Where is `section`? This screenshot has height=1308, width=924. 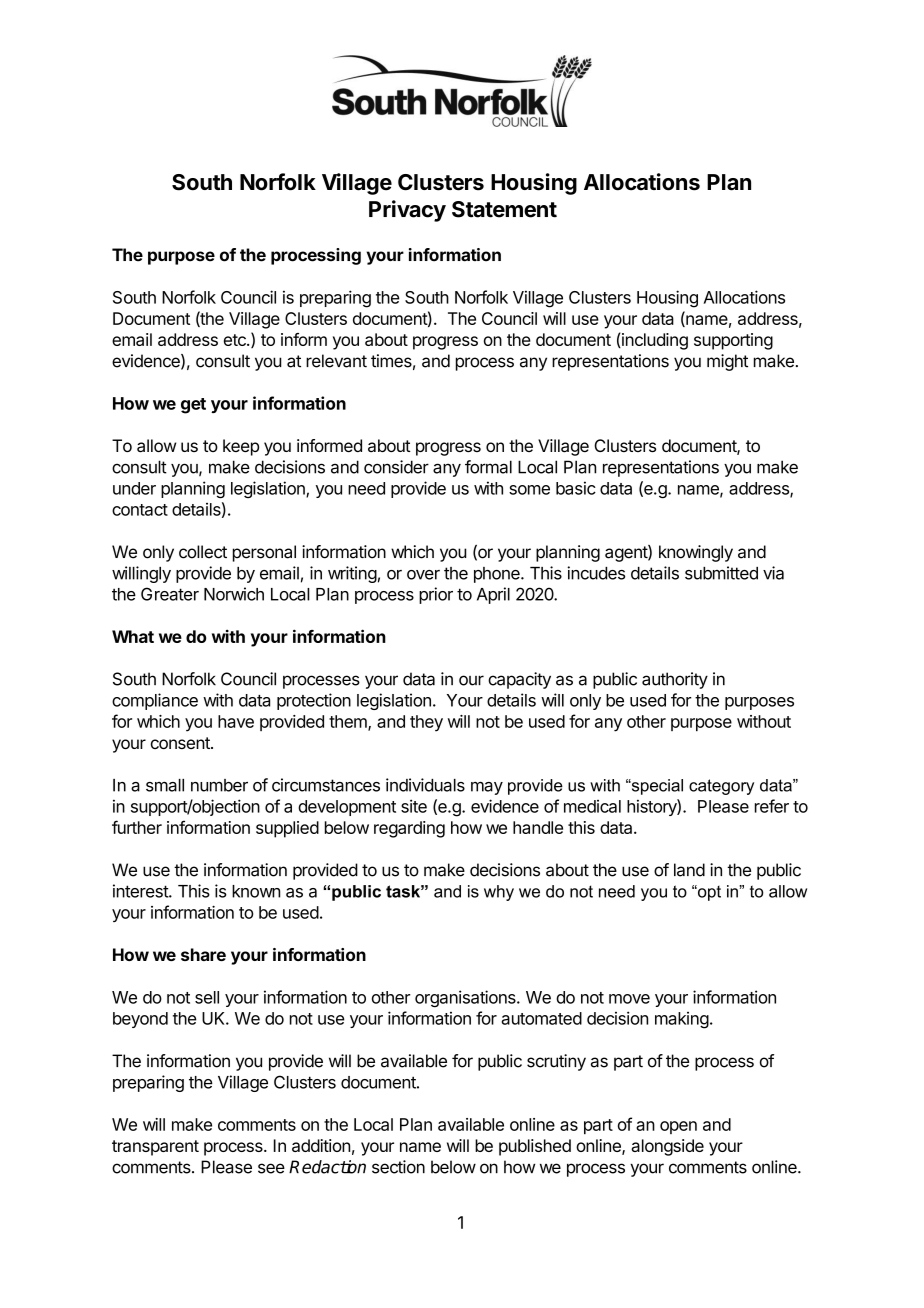 section is located at coordinates (398, 1167).
